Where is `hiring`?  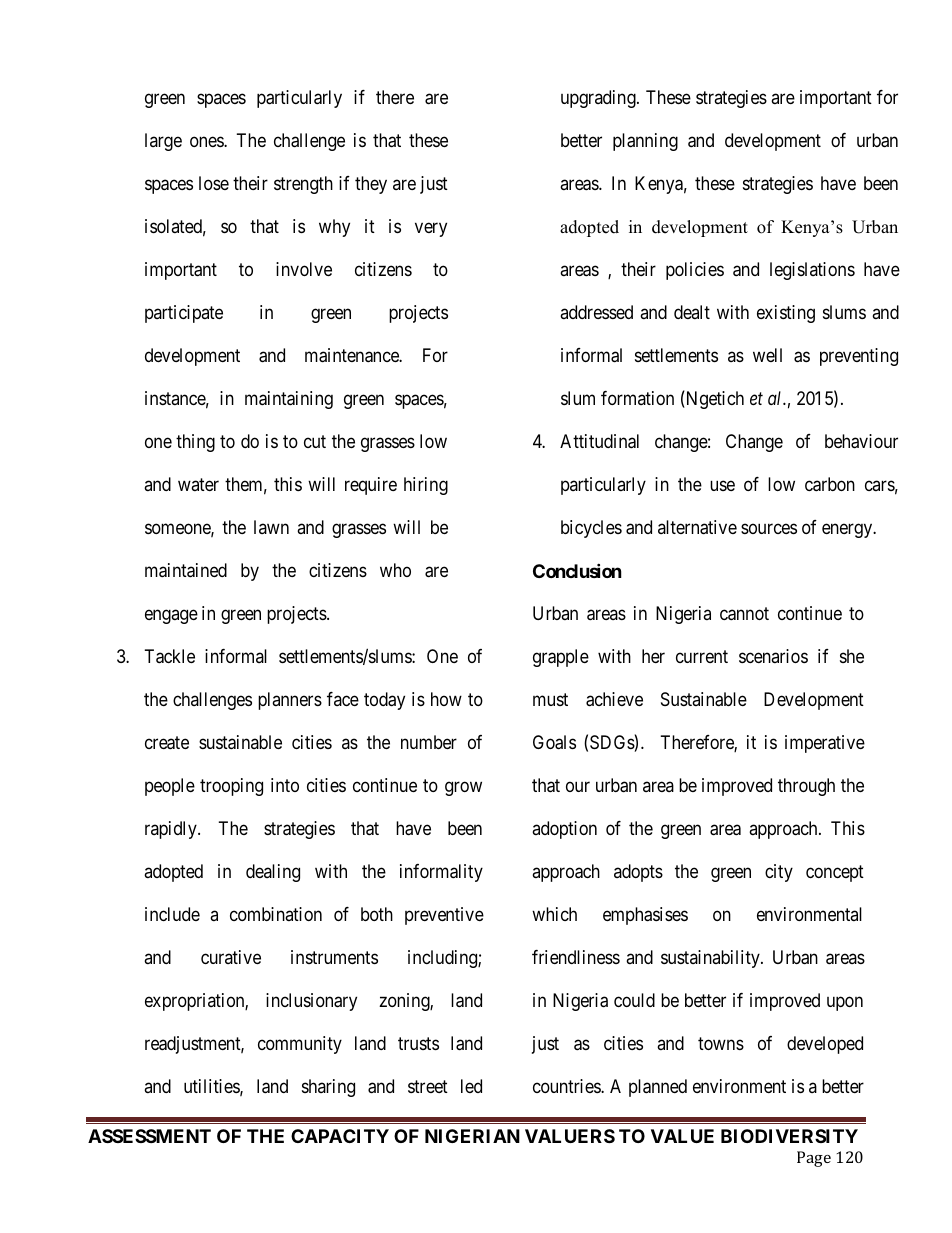
hiring is located at coordinates (426, 486).
